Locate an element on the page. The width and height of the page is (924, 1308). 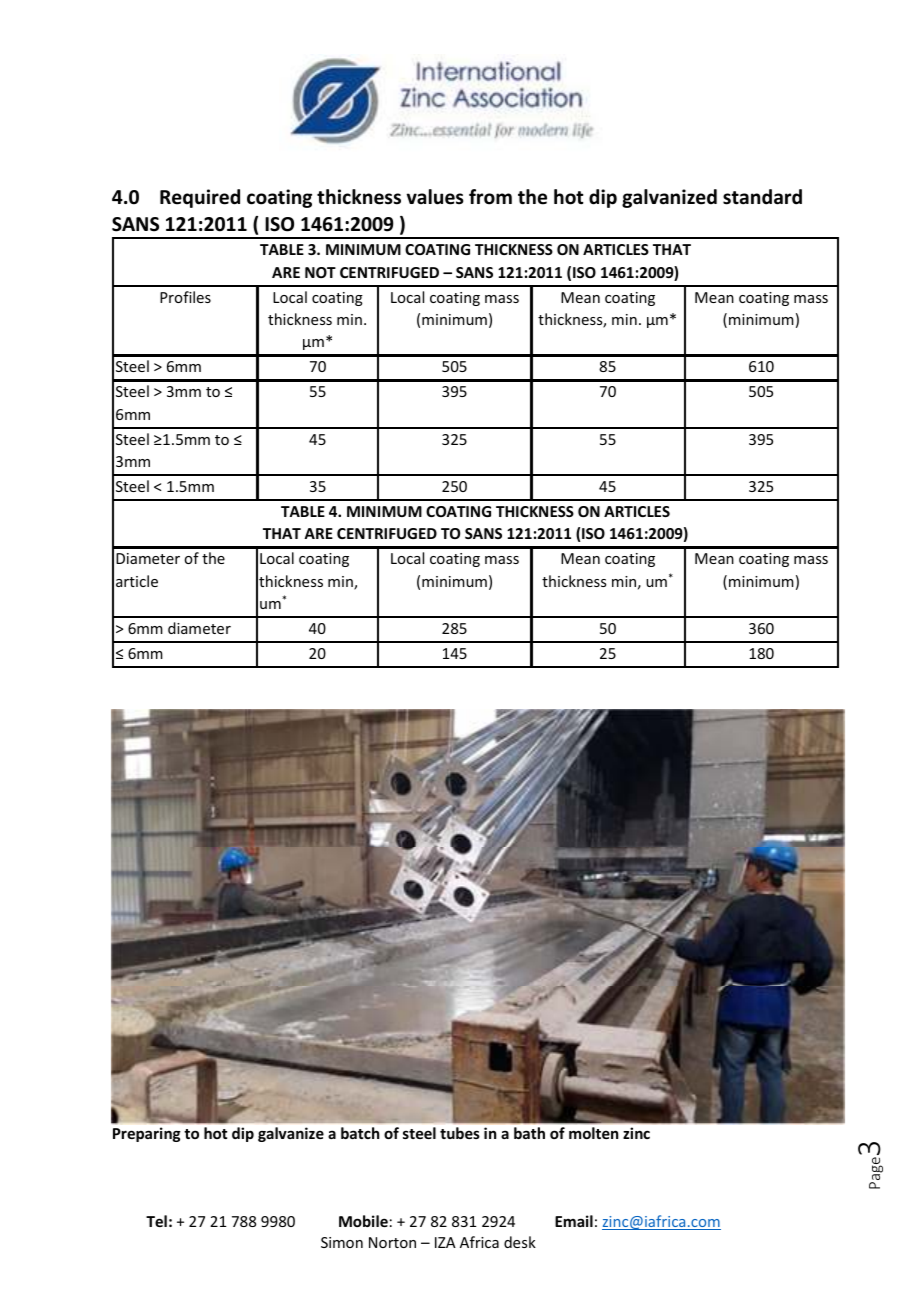
Norton is located at coordinates (392, 1242).
